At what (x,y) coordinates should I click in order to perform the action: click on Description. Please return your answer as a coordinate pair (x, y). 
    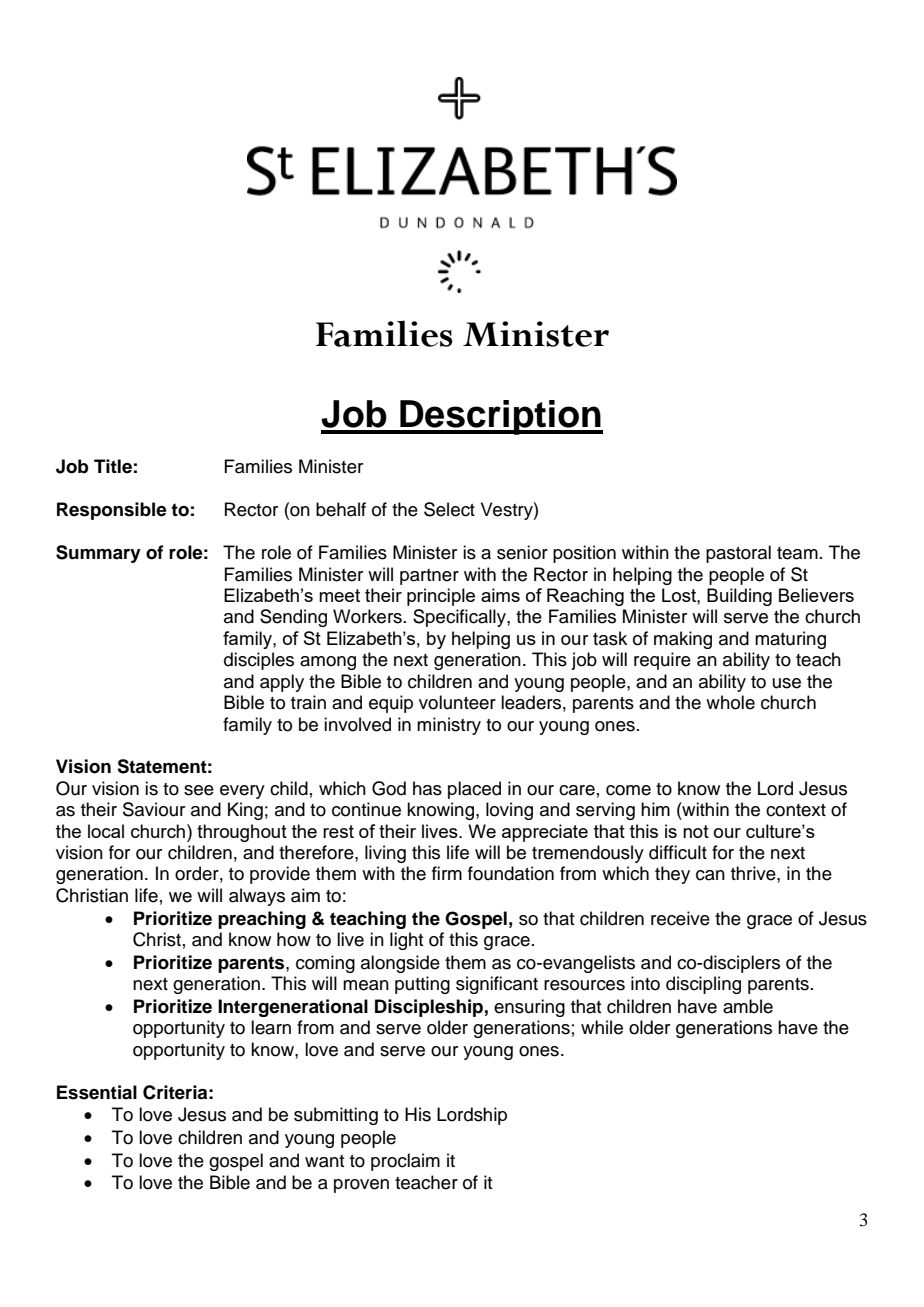
    Looking at the image, I should click on (500, 417).
